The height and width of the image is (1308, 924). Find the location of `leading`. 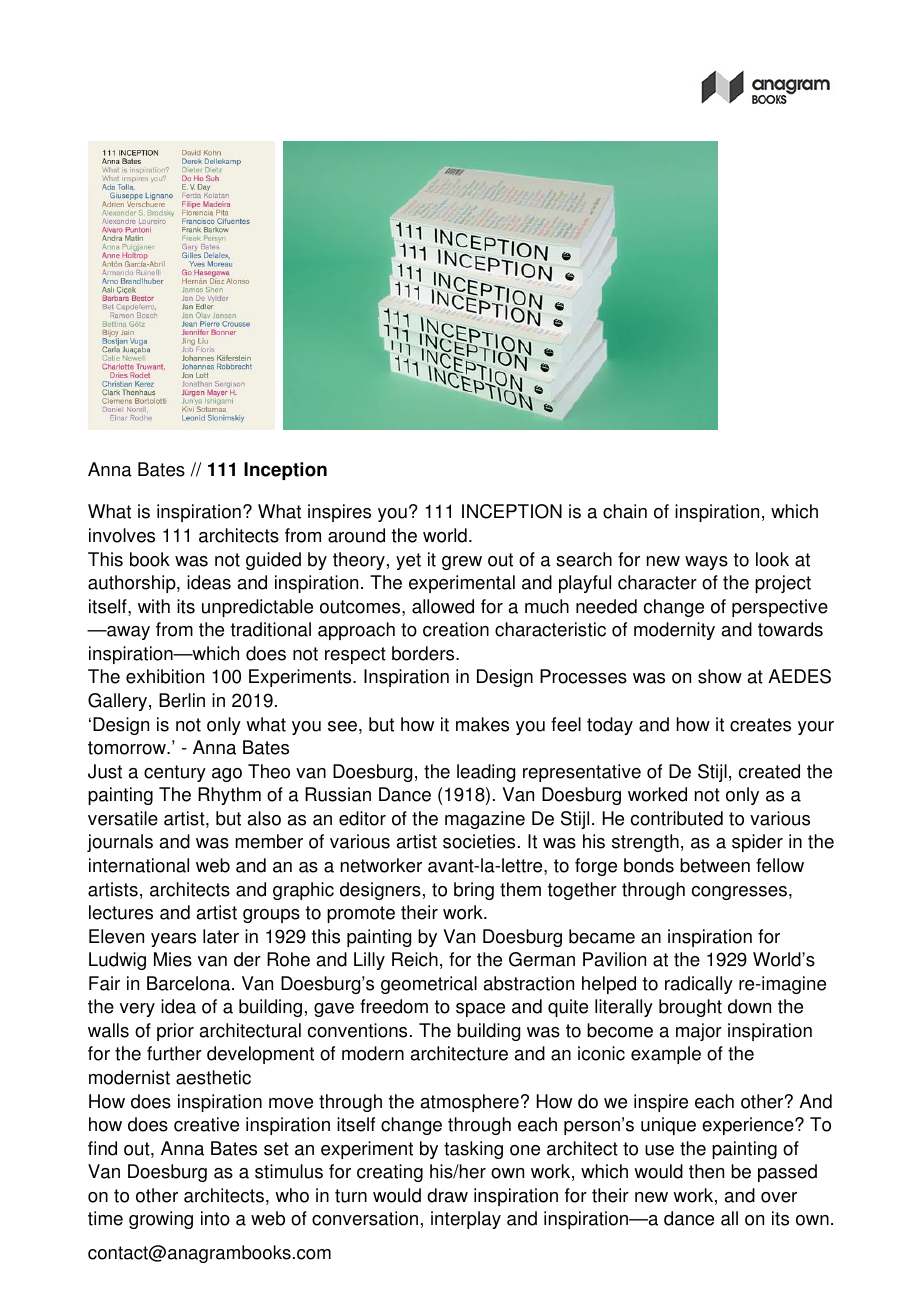

leading is located at coordinates (486, 773).
